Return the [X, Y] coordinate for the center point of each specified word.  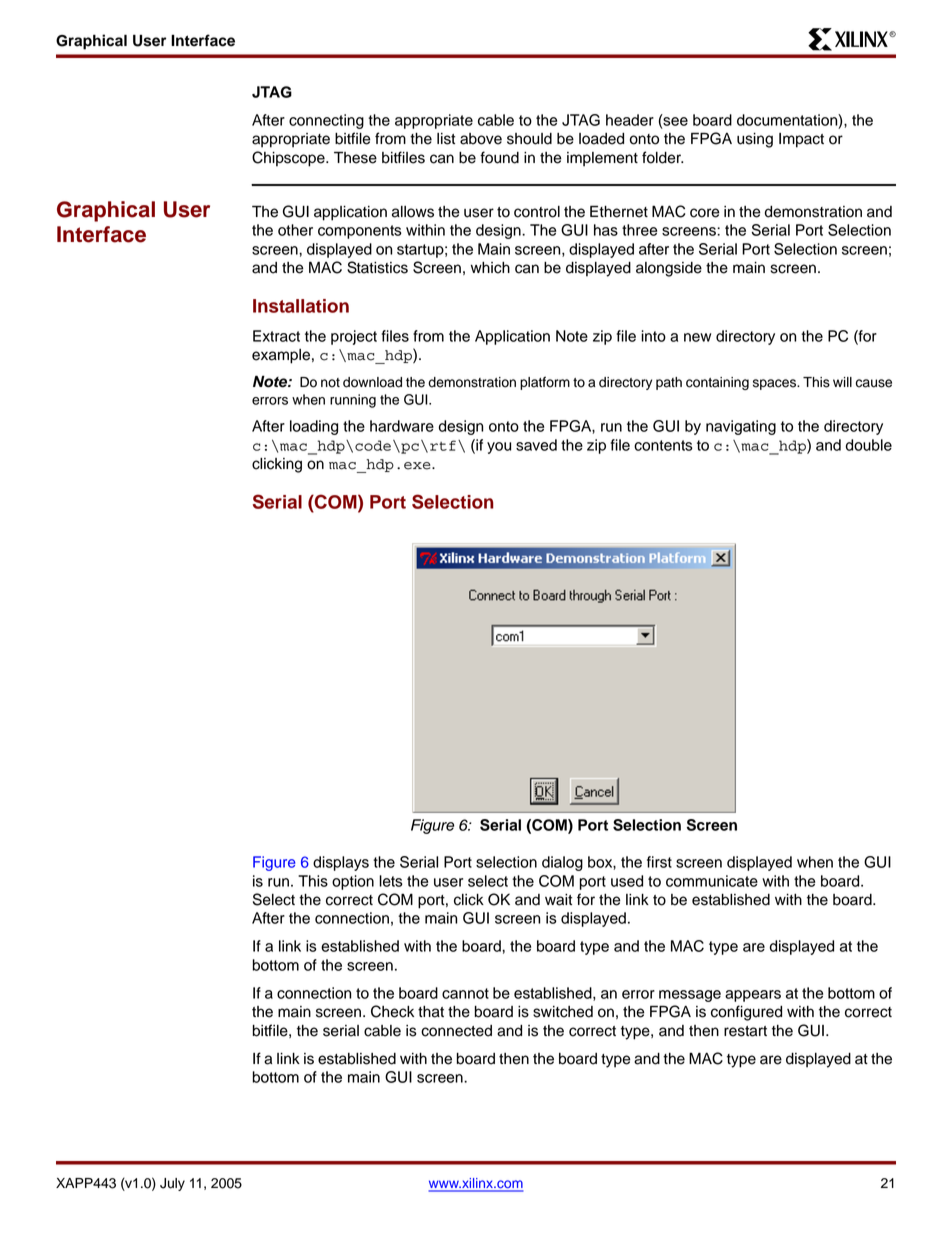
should [529, 139]
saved [536, 445]
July [172, 1184]
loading [314, 427]
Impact [801, 140]
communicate [712, 881]
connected [456, 1031]
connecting [326, 121]
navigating [741, 427]
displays [341, 863]
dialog [562, 863]
